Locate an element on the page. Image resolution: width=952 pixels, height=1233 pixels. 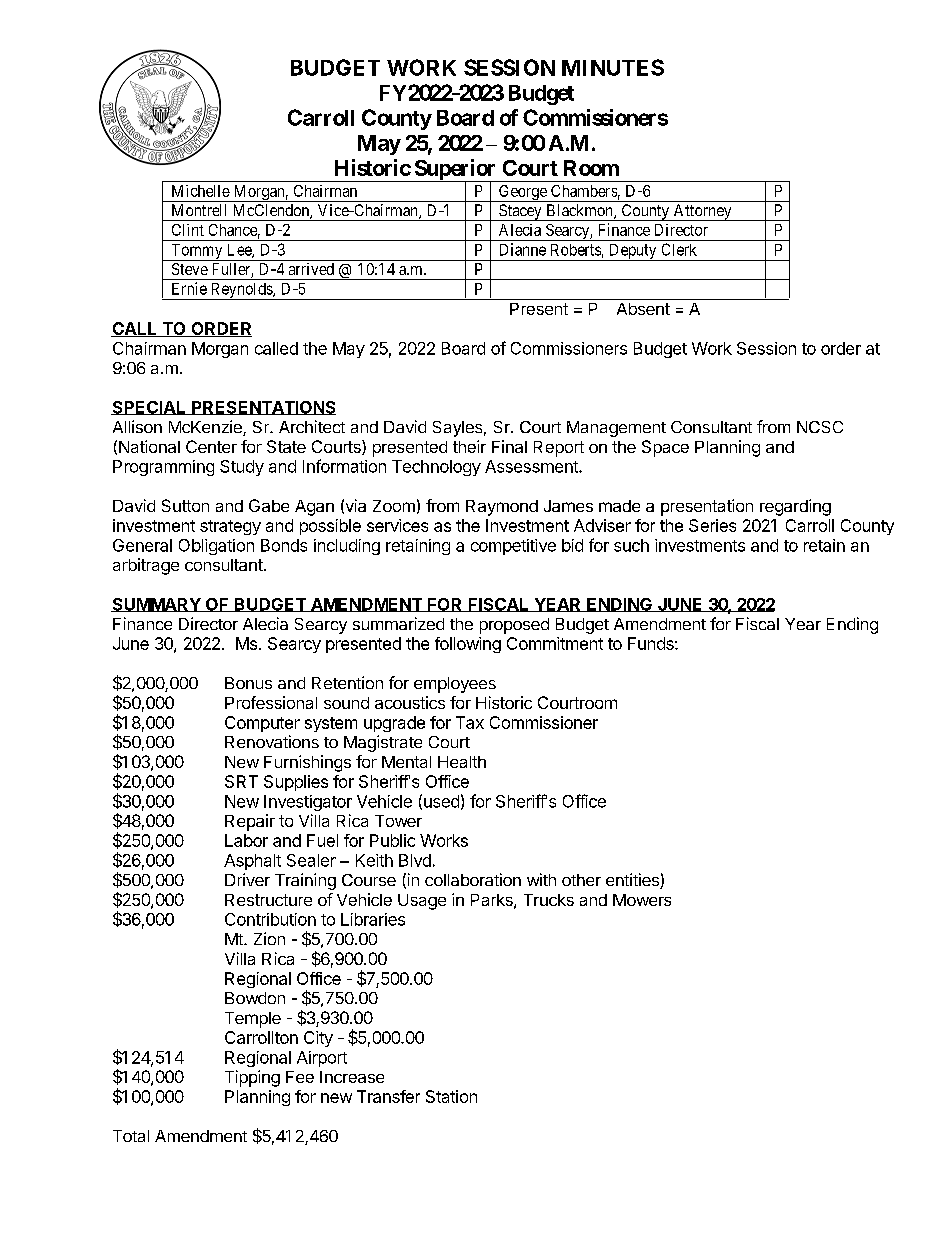
Raymond is located at coordinates (502, 508).
